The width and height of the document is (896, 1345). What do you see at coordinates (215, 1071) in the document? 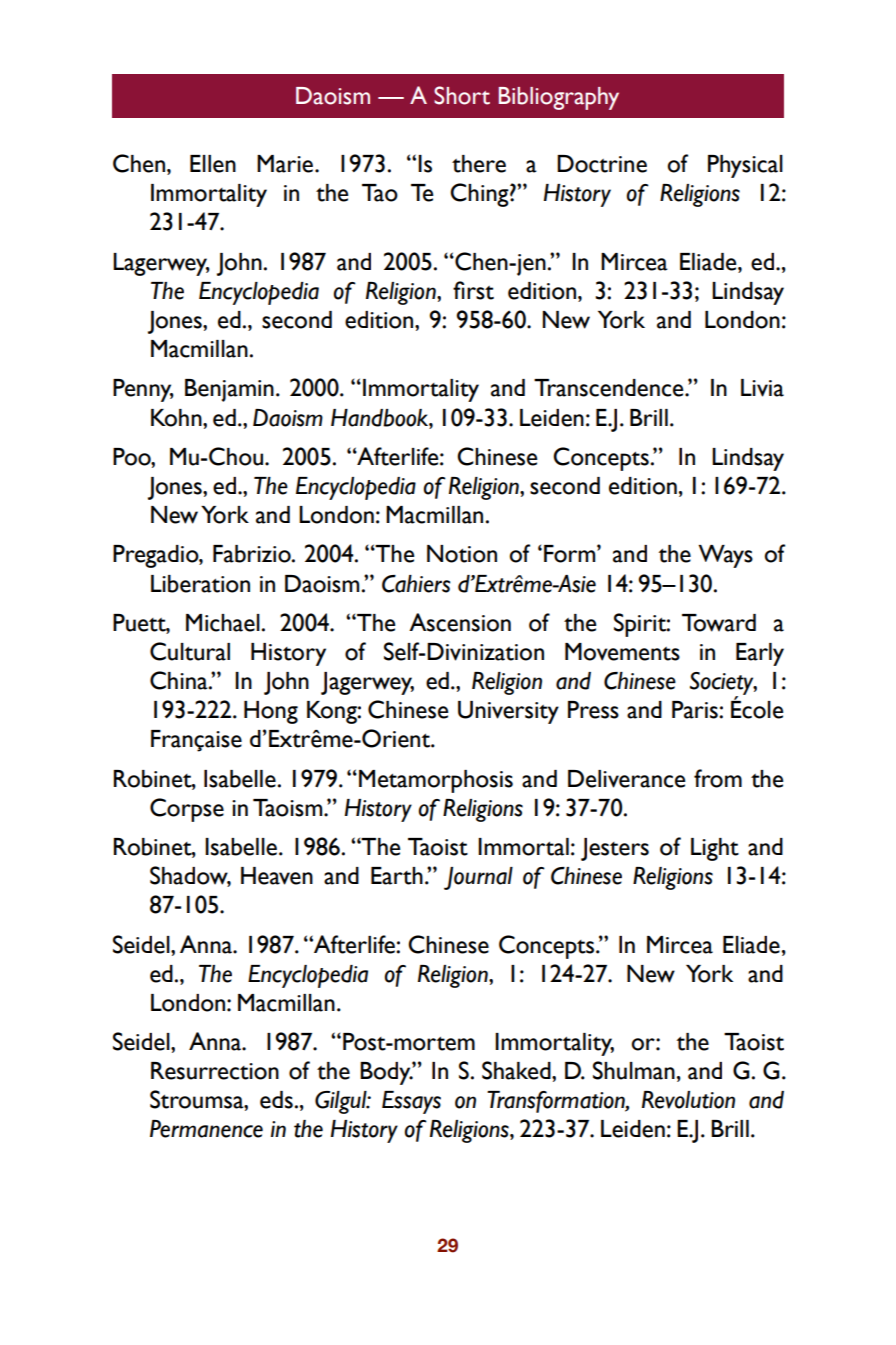
I see `Resurrection` at bounding box center [215, 1071].
